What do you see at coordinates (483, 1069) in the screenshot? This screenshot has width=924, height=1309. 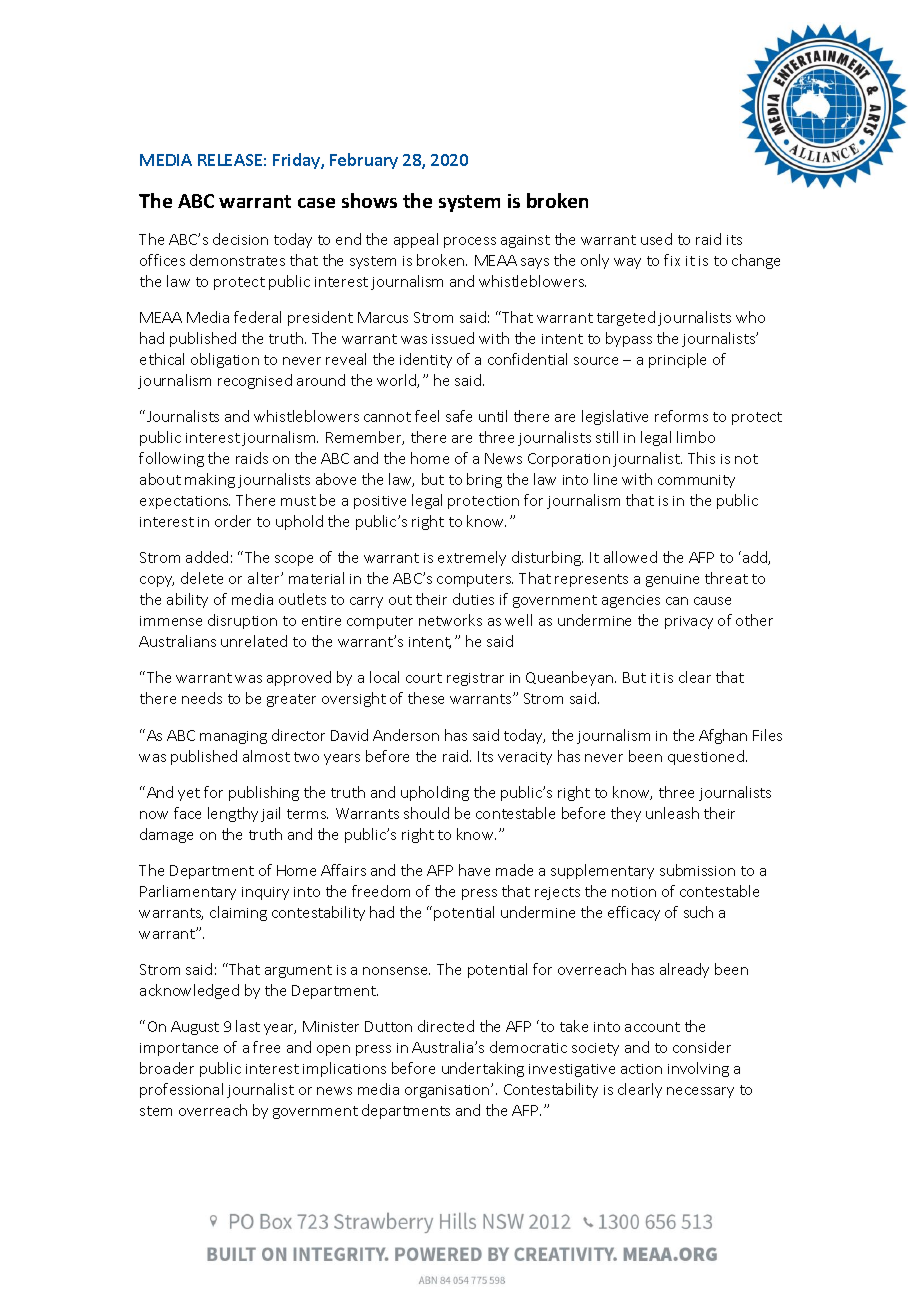 I see `undertaking` at bounding box center [483, 1069].
